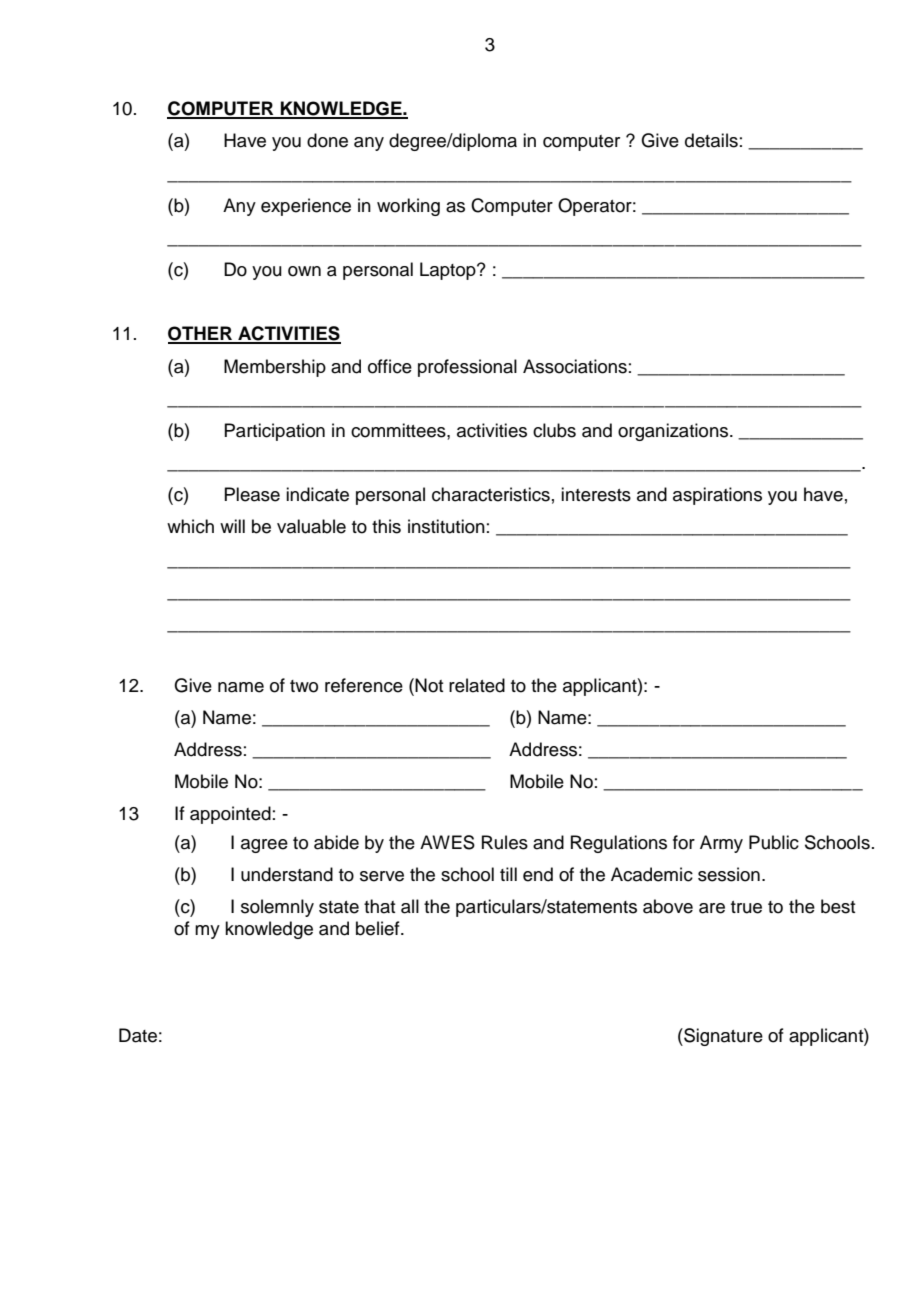 Image resolution: width=924 pixels, height=1308 pixels. Describe the element at coordinates (275, 368) in the document. I see `Membership` at that location.
